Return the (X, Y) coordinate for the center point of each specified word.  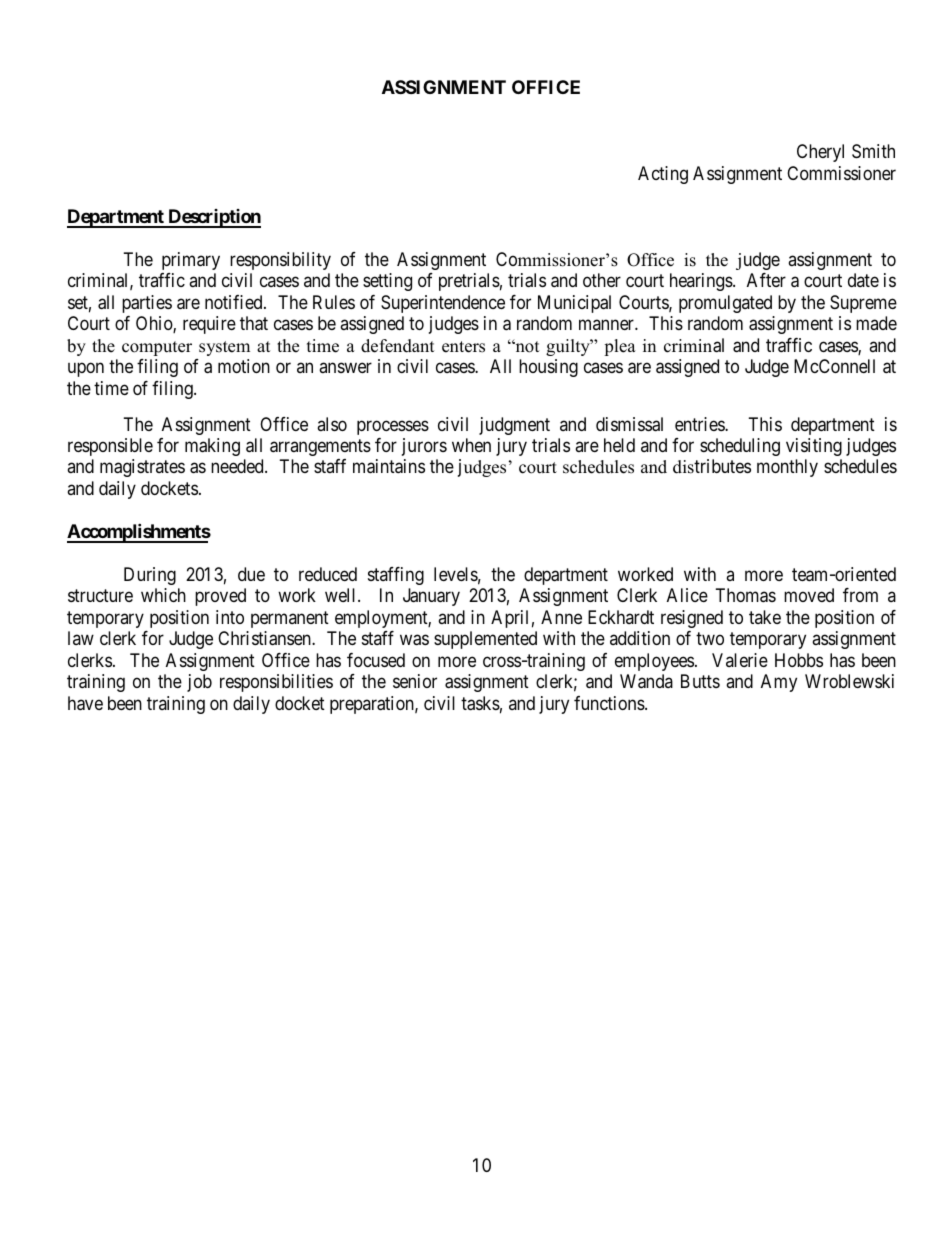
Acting (663, 175)
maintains (389, 466)
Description (213, 218)
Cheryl (820, 153)
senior (415, 681)
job (199, 683)
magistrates (142, 468)
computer (157, 348)
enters (463, 347)
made (876, 323)
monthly (787, 468)
